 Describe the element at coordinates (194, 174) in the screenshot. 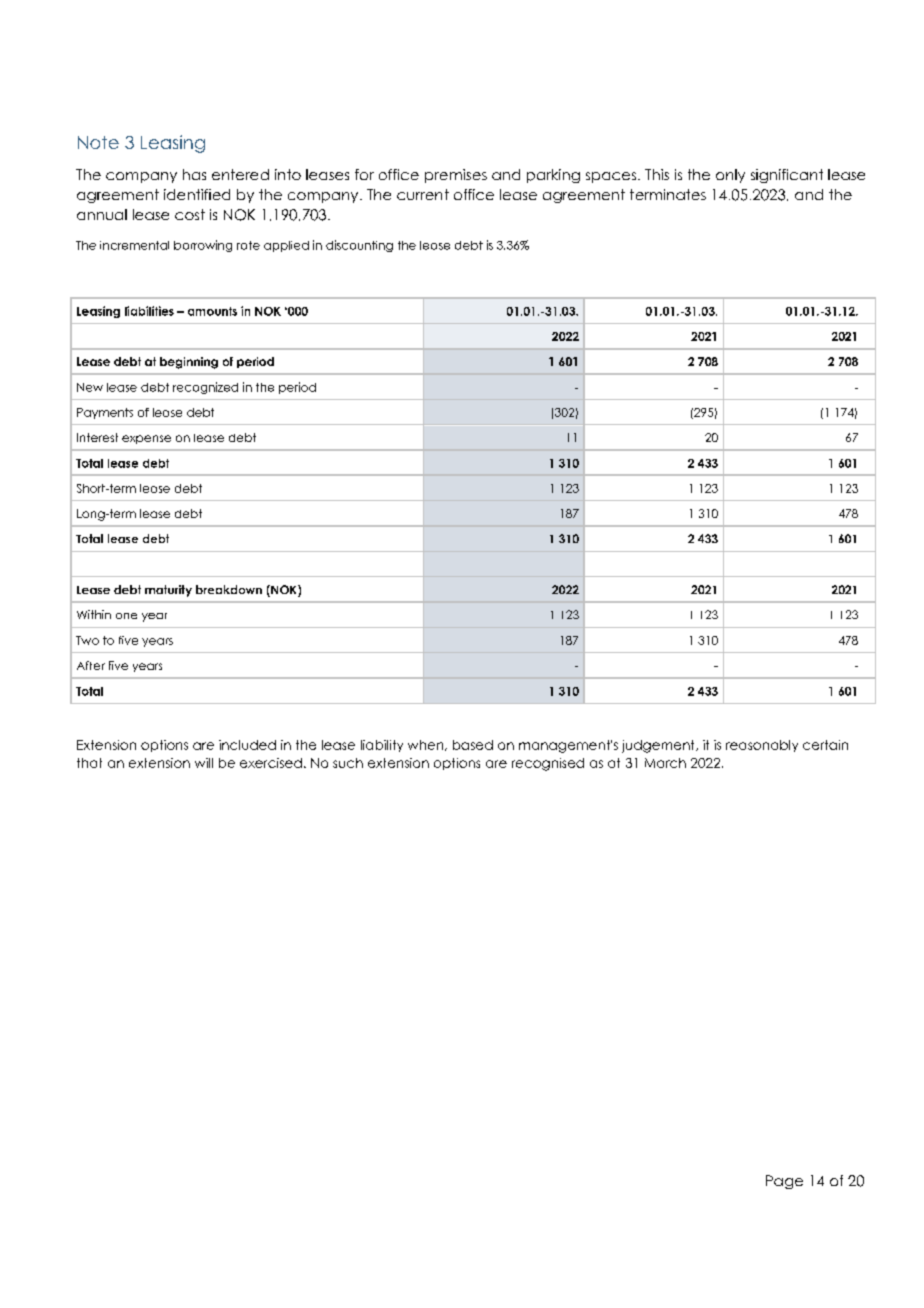

I see `has` at that location.
